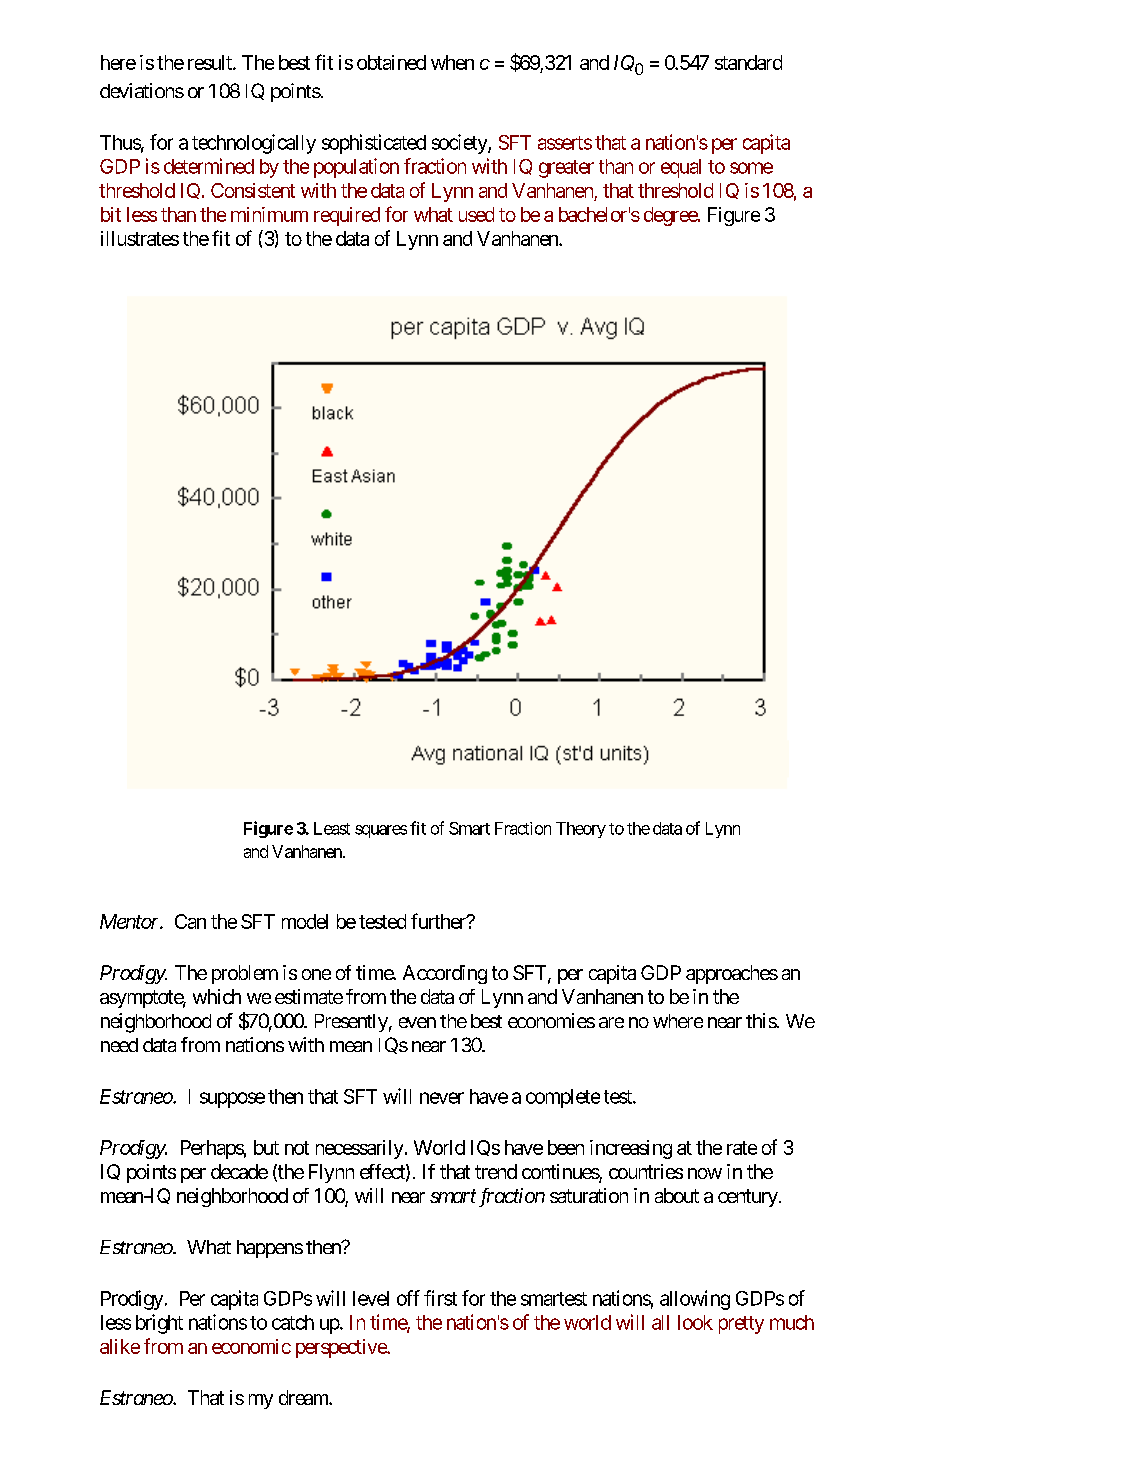 Image resolution: width=1129 pixels, height=1461 pixels. What do you see at coordinates (452, 62) in the screenshot?
I see `when` at bounding box center [452, 62].
